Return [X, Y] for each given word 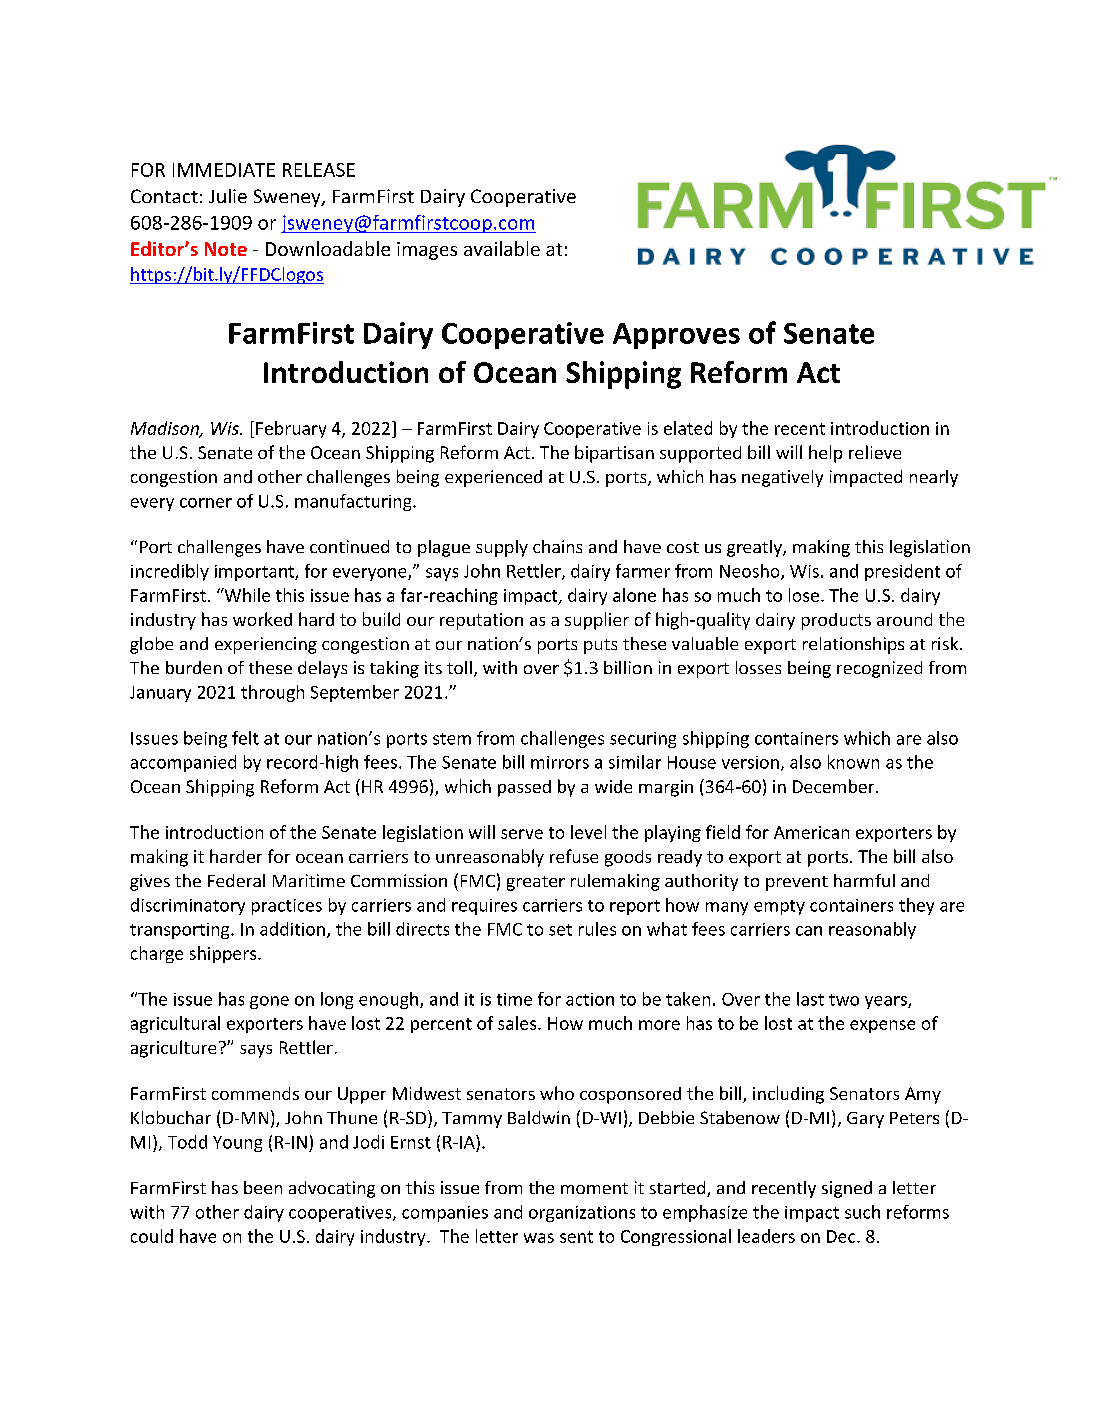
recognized [879, 669]
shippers [224, 954]
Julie [228, 196]
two [844, 1000]
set [560, 930]
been [263, 1187]
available [502, 248]
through [272, 693]
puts [600, 646]
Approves [676, 336]
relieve [875, 452]
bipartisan [614, 454]
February [291, 429]
